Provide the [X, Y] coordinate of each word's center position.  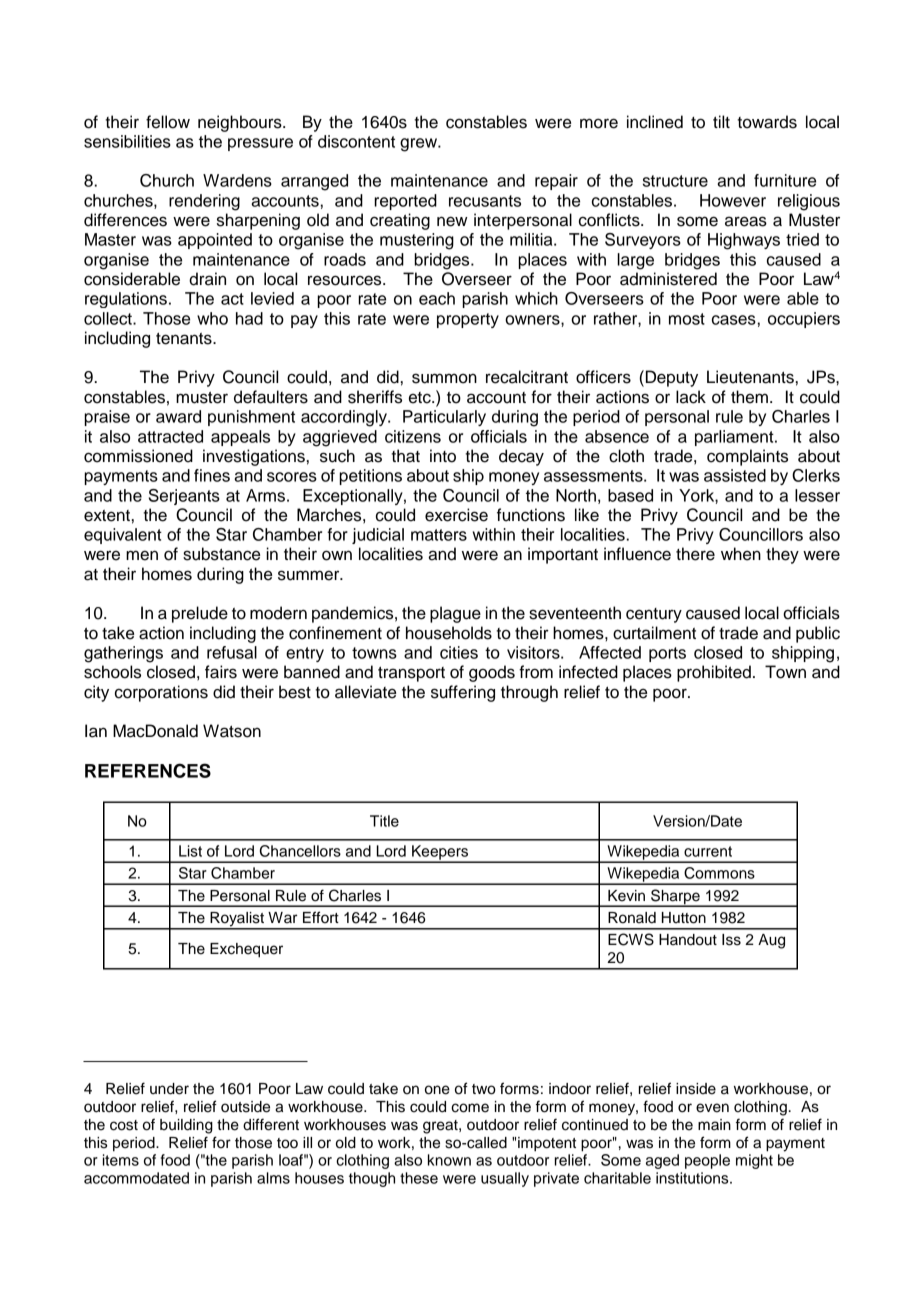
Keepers [440, 853]
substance [221, 554]
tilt [721, 121]
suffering [463, 693]
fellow [168, 122]
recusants [485, 201]
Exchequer [246, 950]
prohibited [714, 673]
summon [444, 378]
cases [734, 320]
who [212, 318]
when [741, 554]
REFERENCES [148, 770]
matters [439, 535]
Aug [771, 941]
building [186, 1126]
